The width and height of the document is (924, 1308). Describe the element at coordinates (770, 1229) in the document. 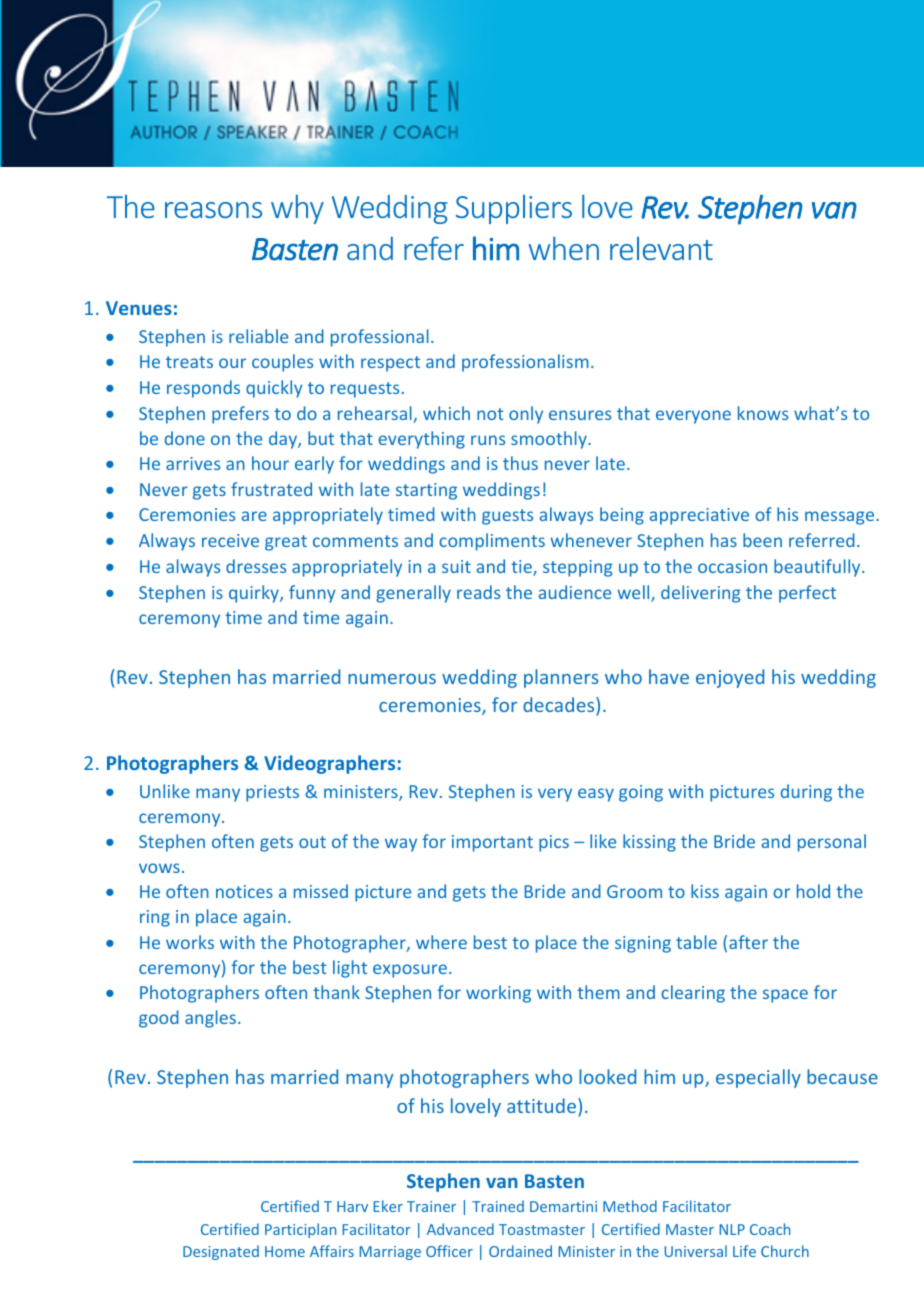

I see `Coach` at that location.
